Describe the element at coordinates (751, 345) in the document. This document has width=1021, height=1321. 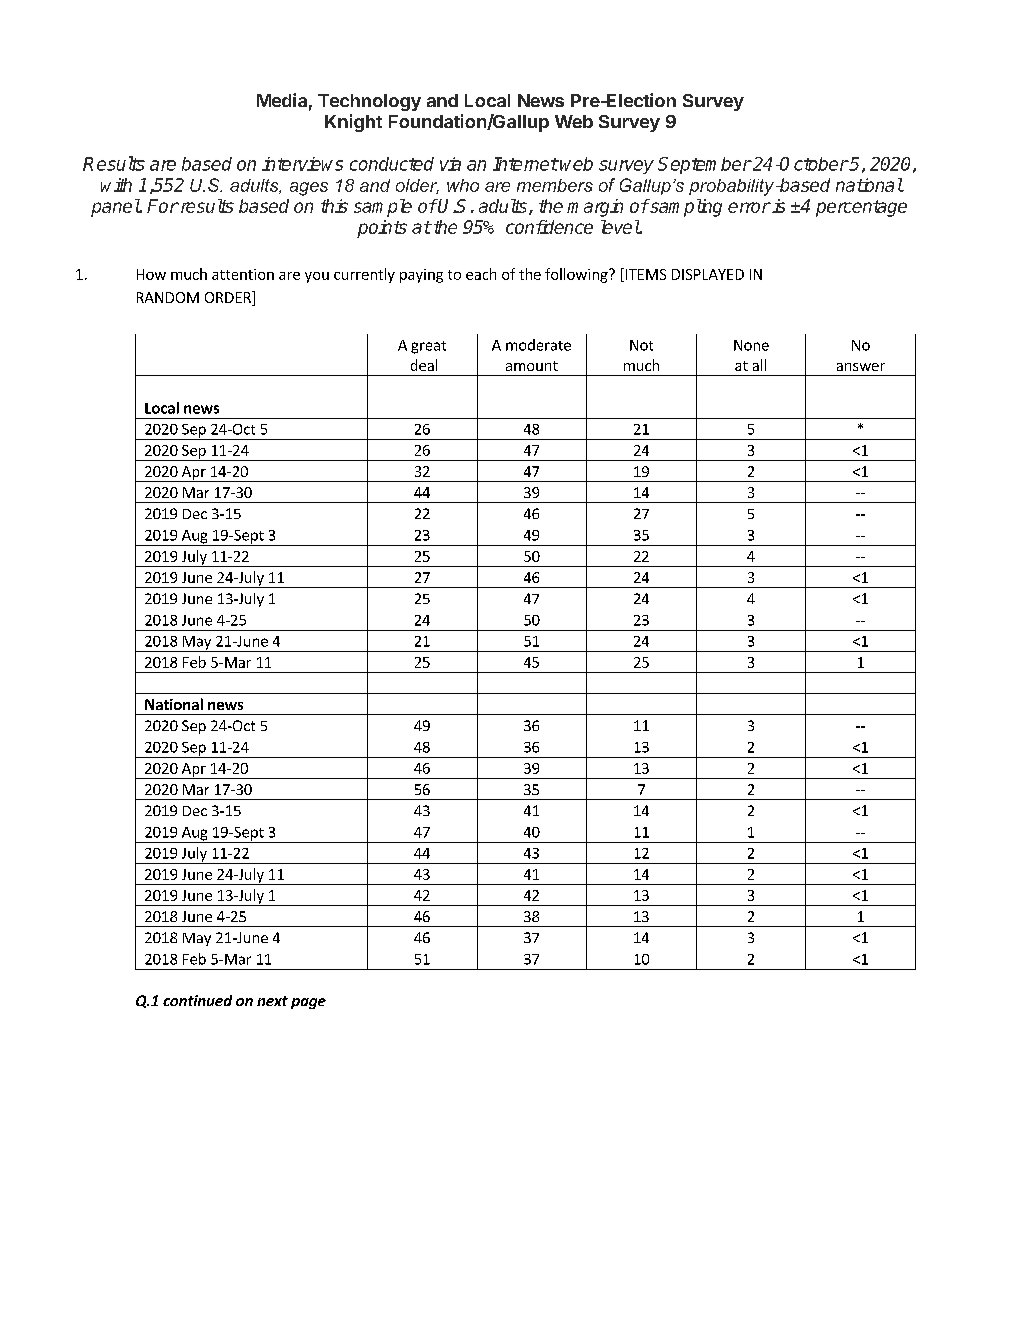
I see `None` at that location.
